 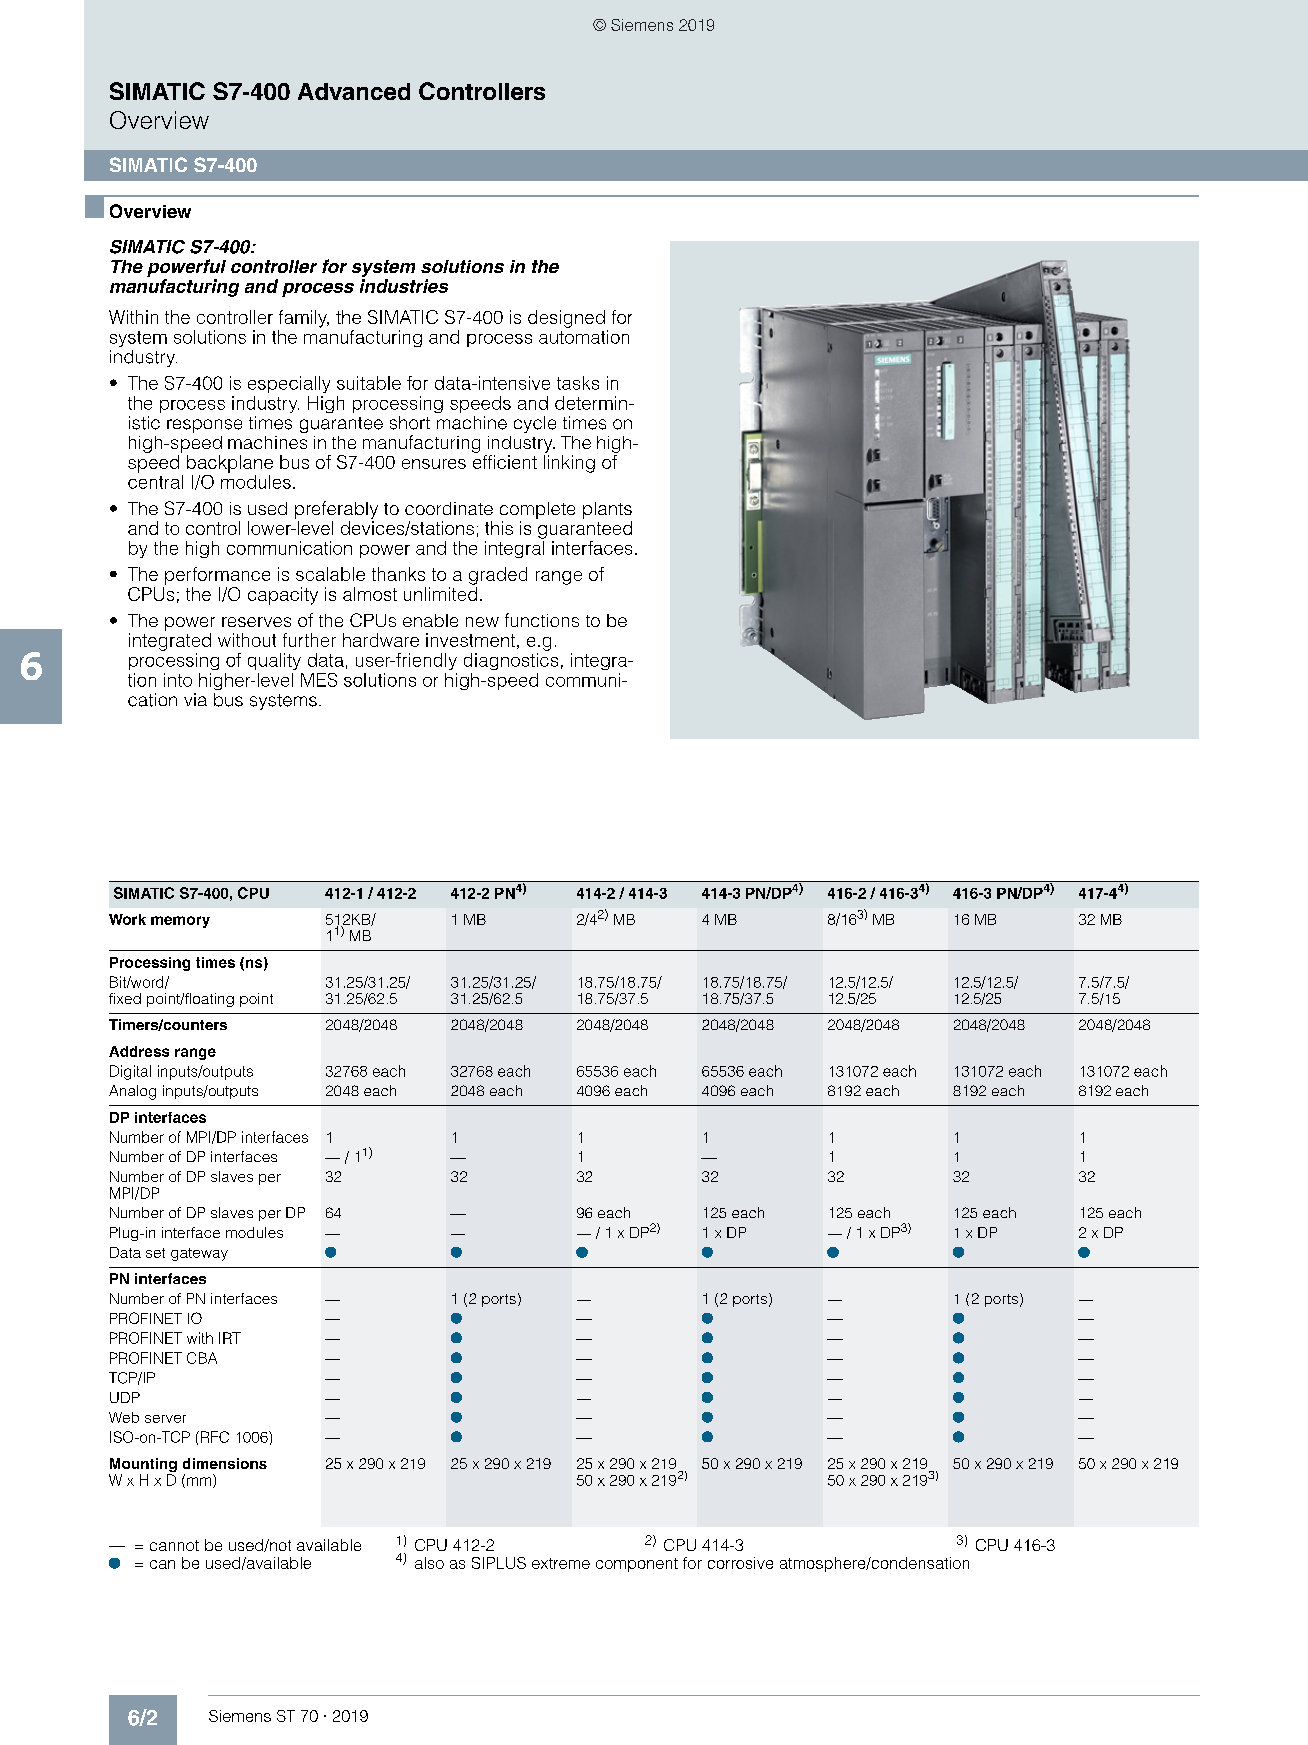 I want to click on also, so click(x=429, y=1563).
